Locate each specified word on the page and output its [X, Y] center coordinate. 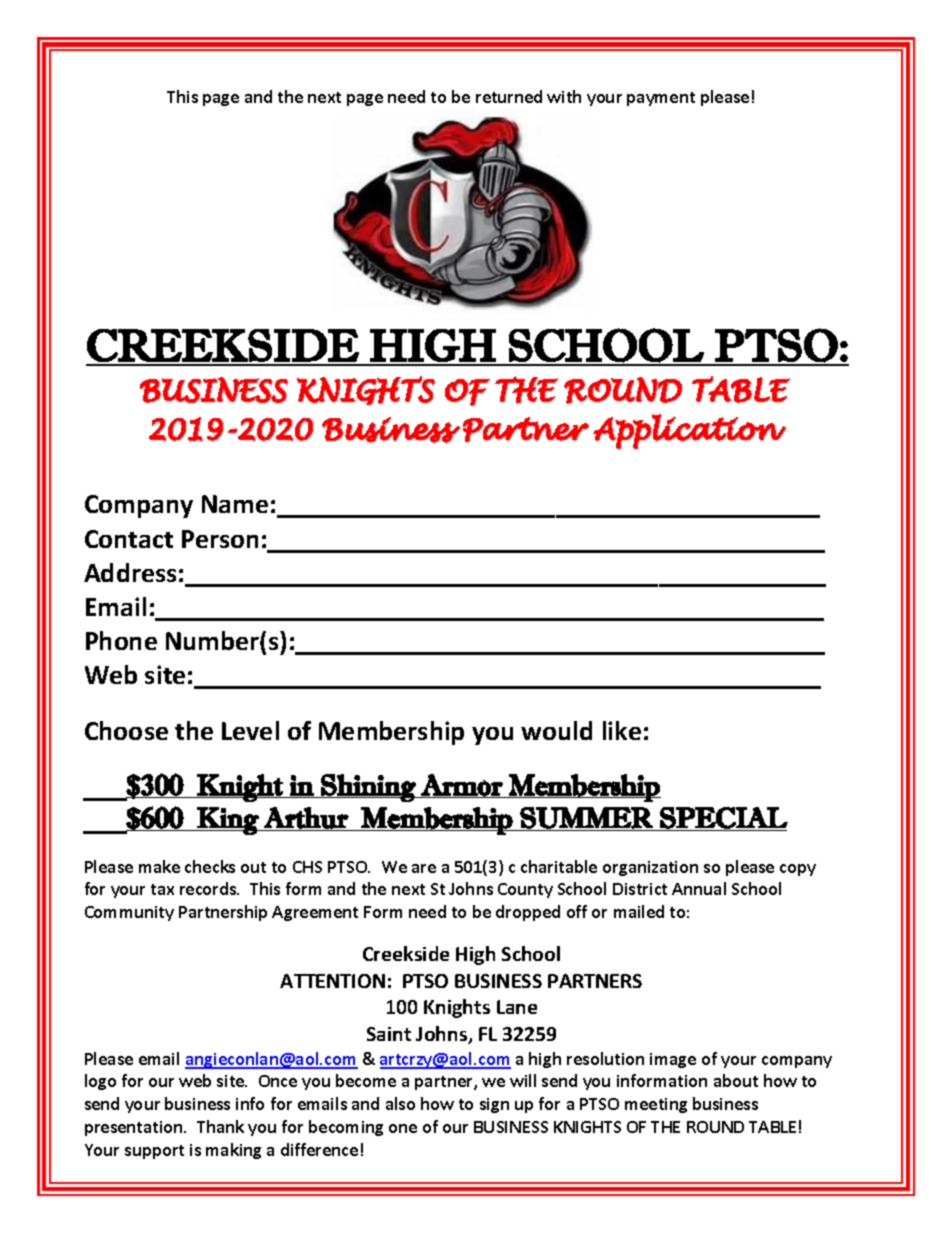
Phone [121, 640]
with [564, 96]
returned [509, 96]
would [556, 730]
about [736, 1080]
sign [494, 1105]
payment [661, 99]
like [622, 730]
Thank [220, 1126]
